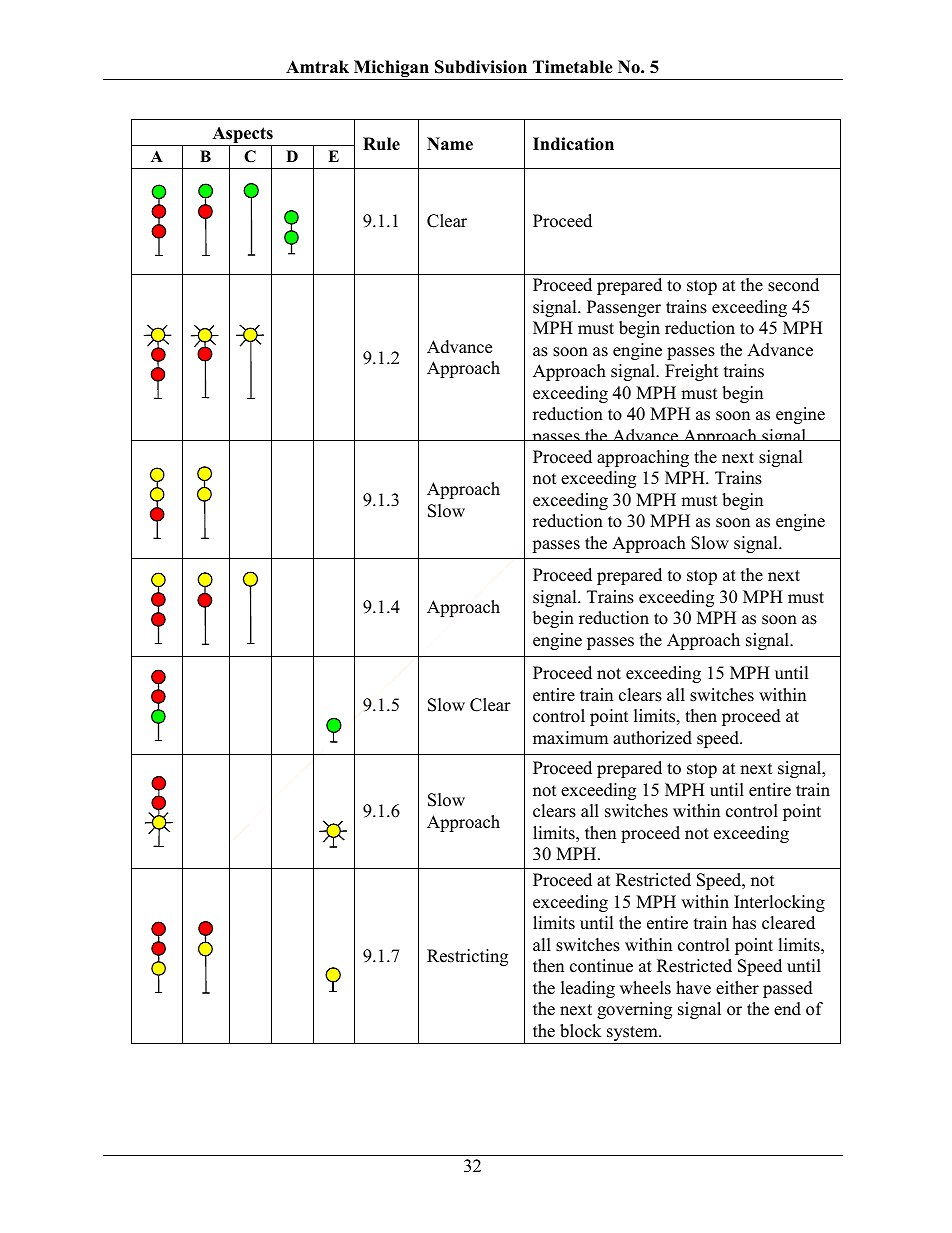 This page has height=1233, width=952. Describe the element at coordinates (652, 738) in the page. I see `authorized` at that location.
